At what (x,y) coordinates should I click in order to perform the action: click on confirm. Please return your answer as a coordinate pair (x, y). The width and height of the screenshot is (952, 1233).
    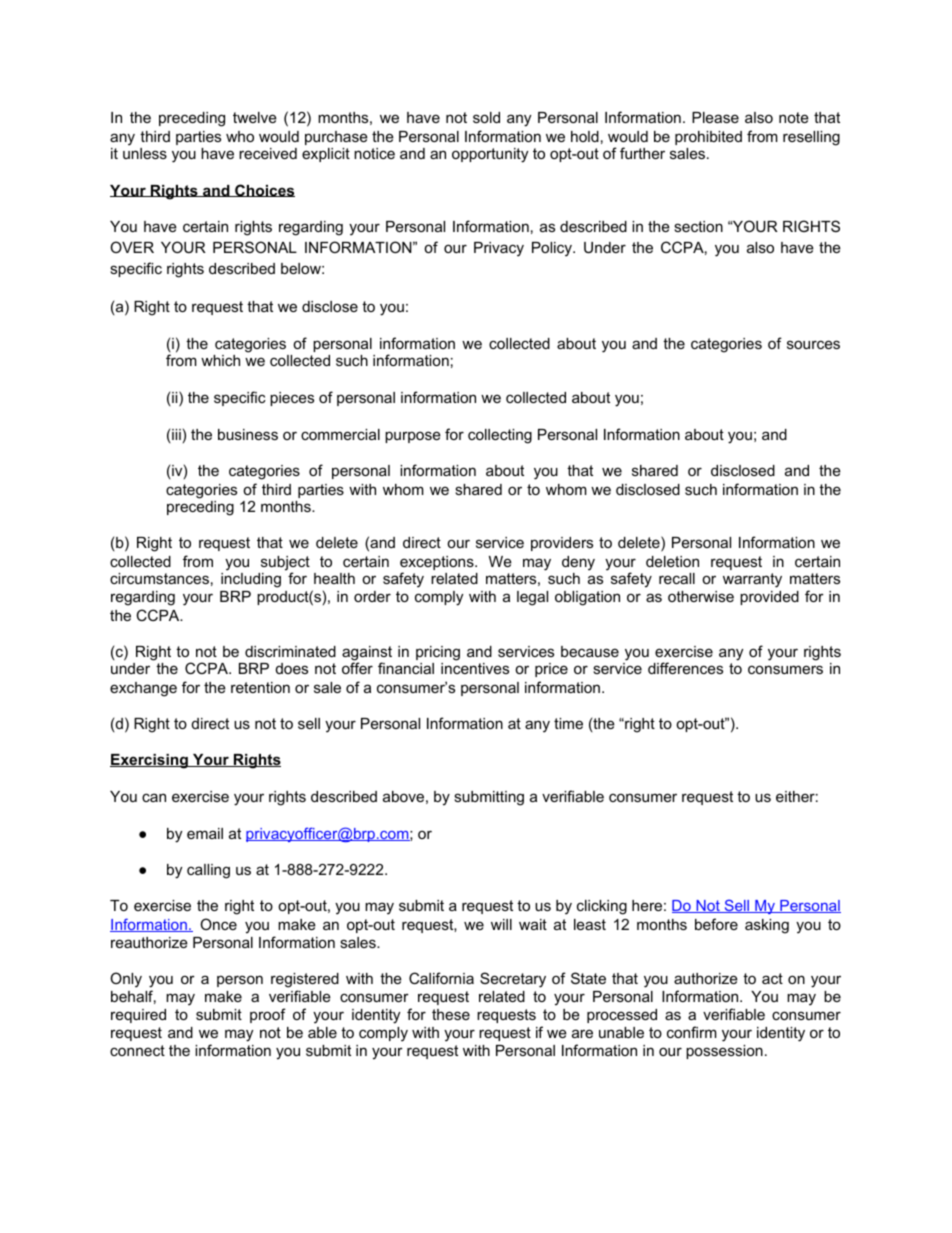
    Looking at the image, I should click on (692, 1032).
